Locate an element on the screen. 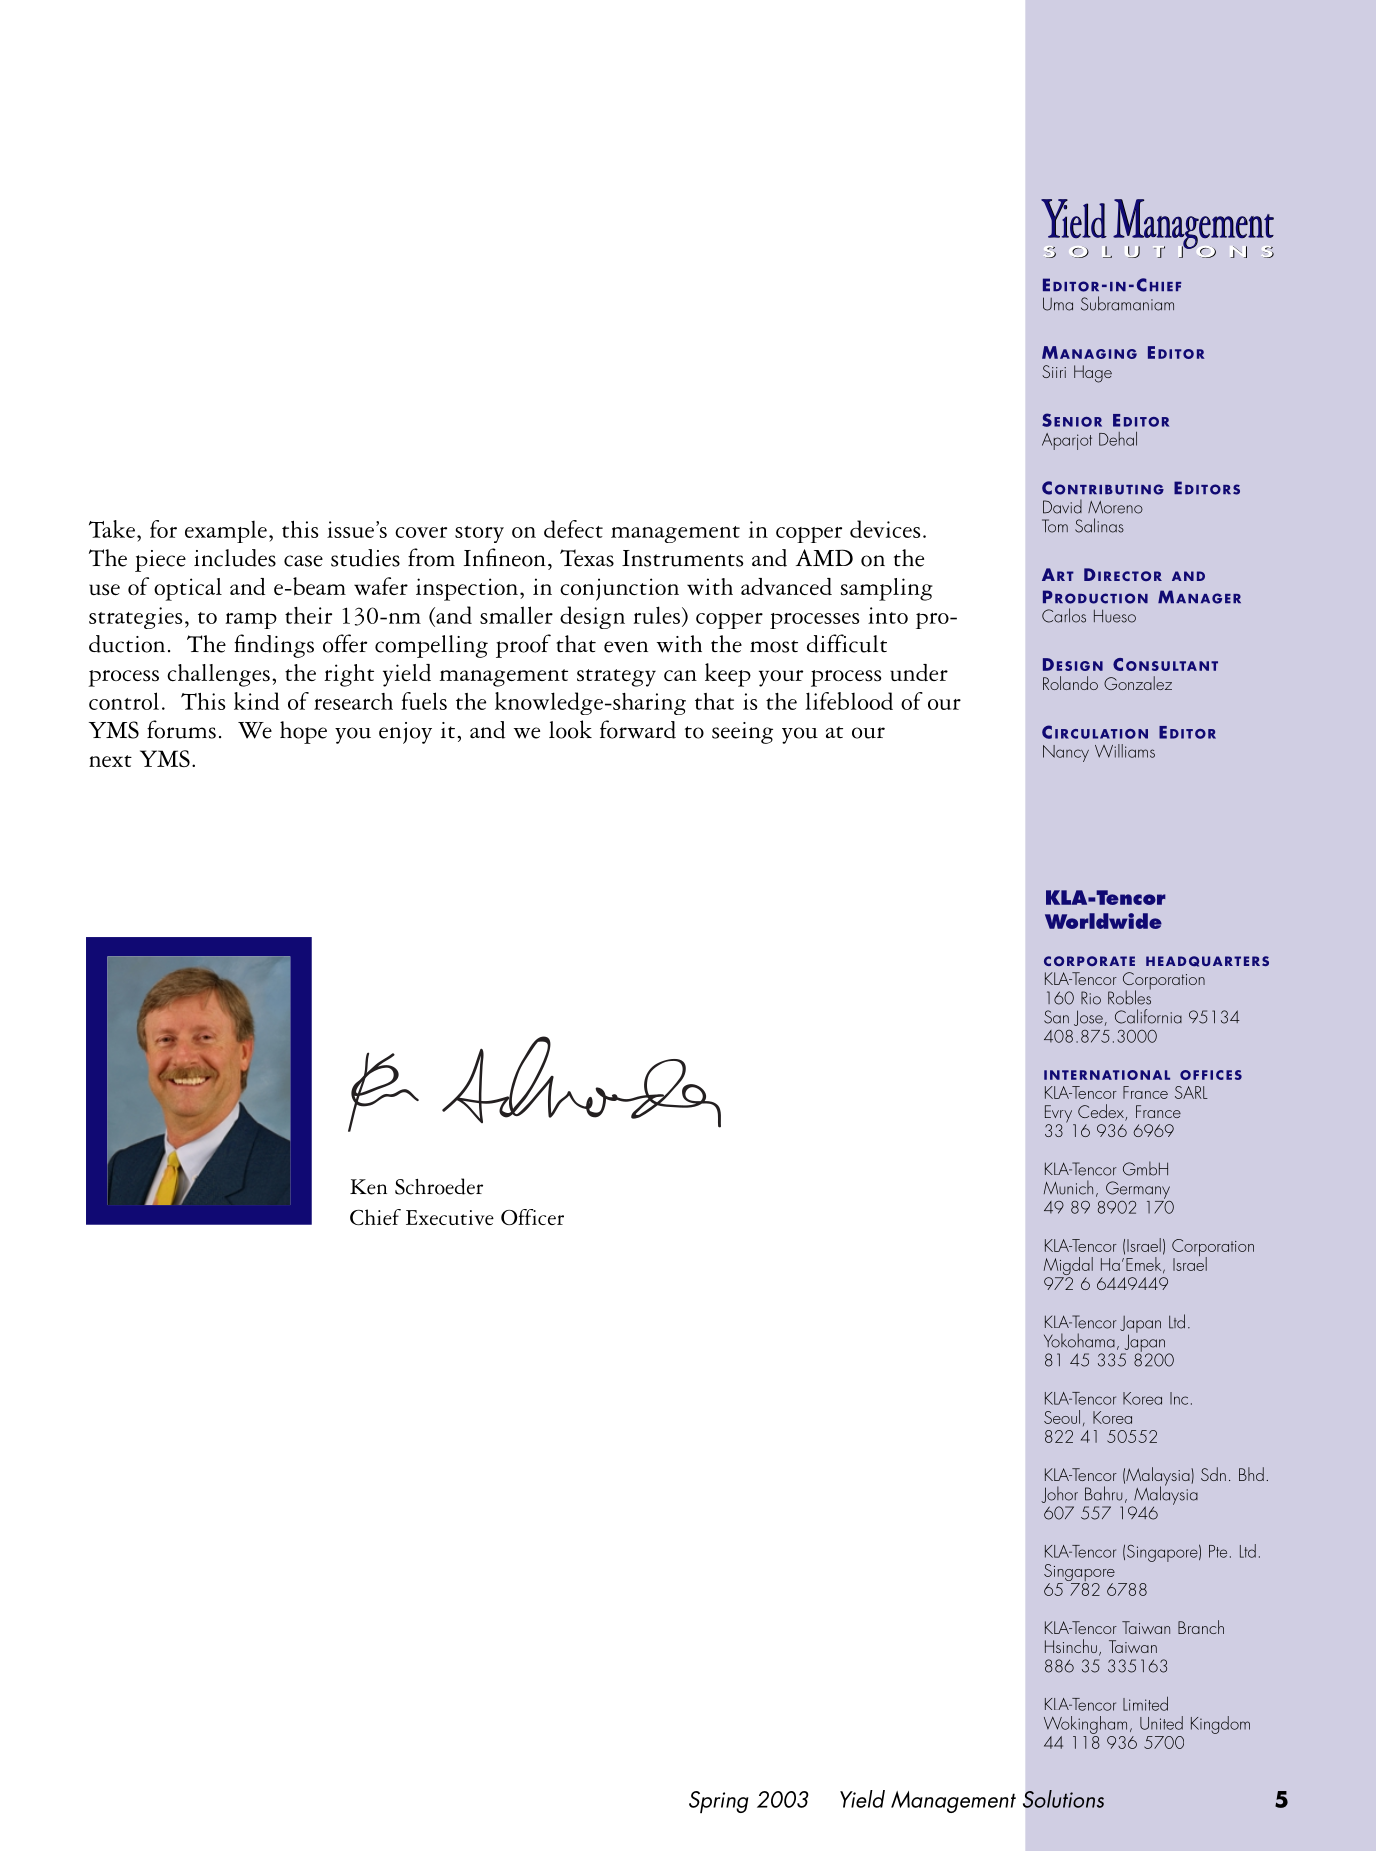 The image size is (1376, 1851). can is located at coordinates (680, 675).
